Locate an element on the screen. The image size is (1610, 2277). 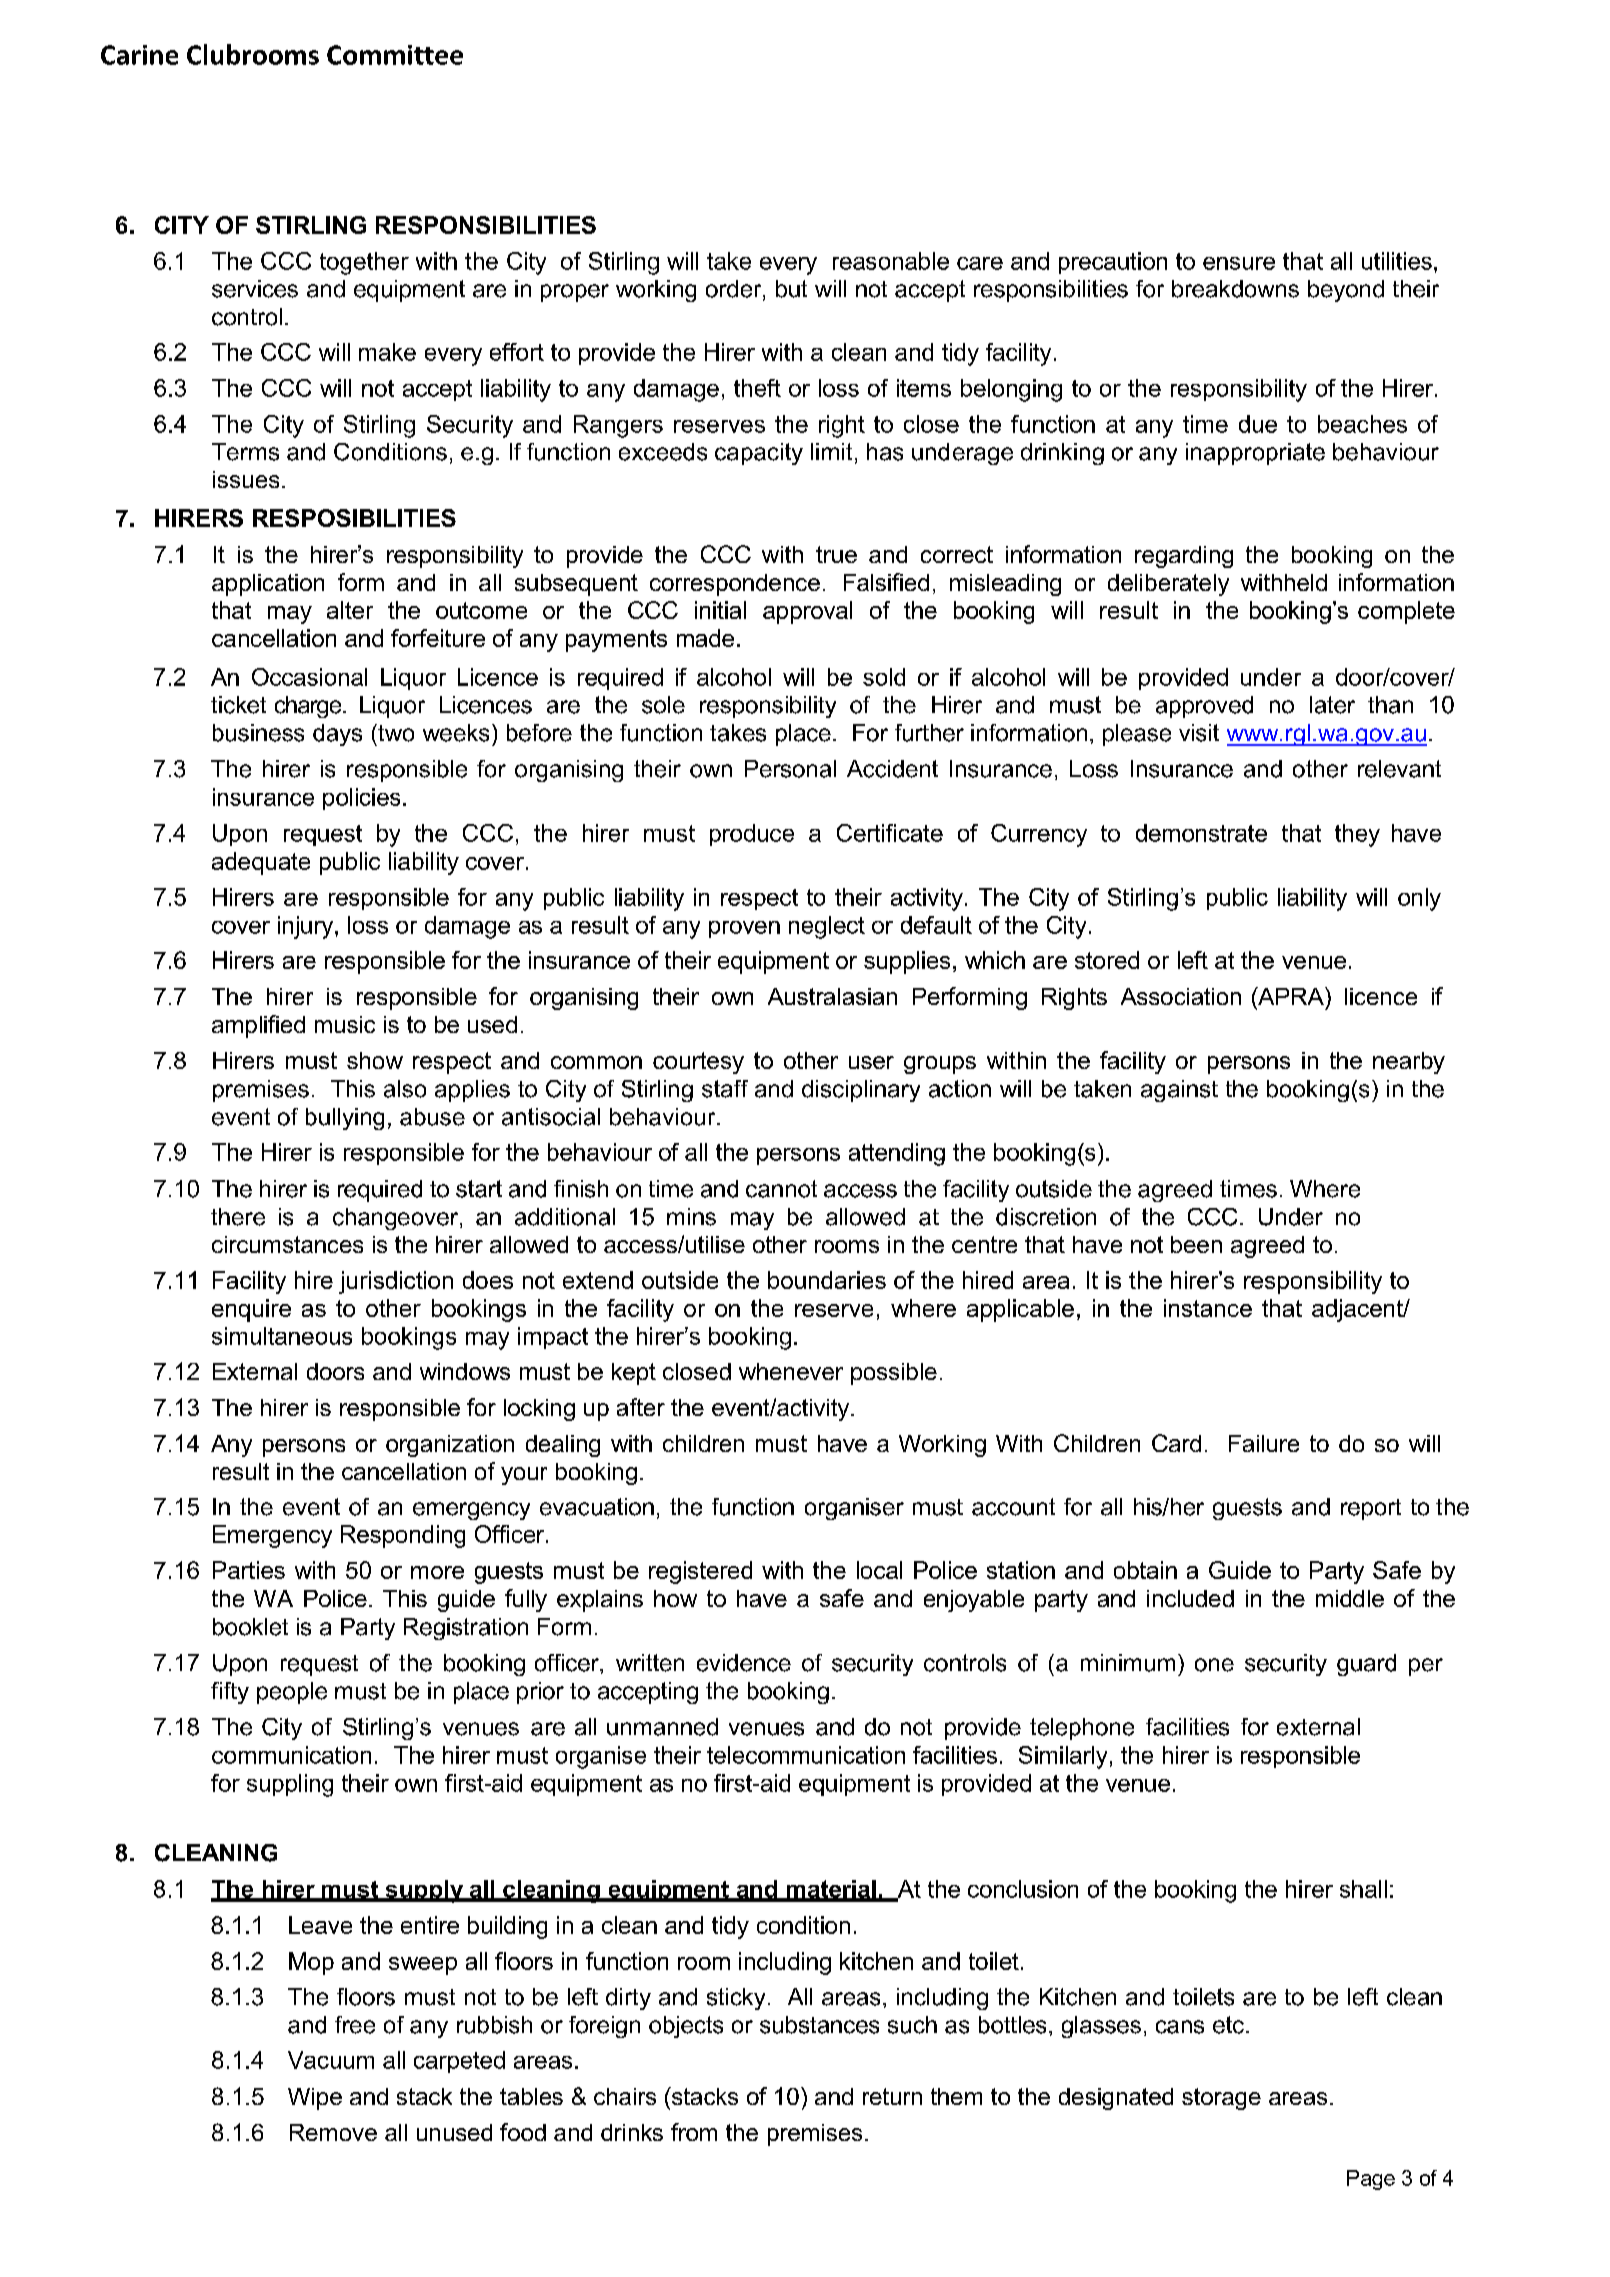
ensure is located at coordinates (1239, 263).
